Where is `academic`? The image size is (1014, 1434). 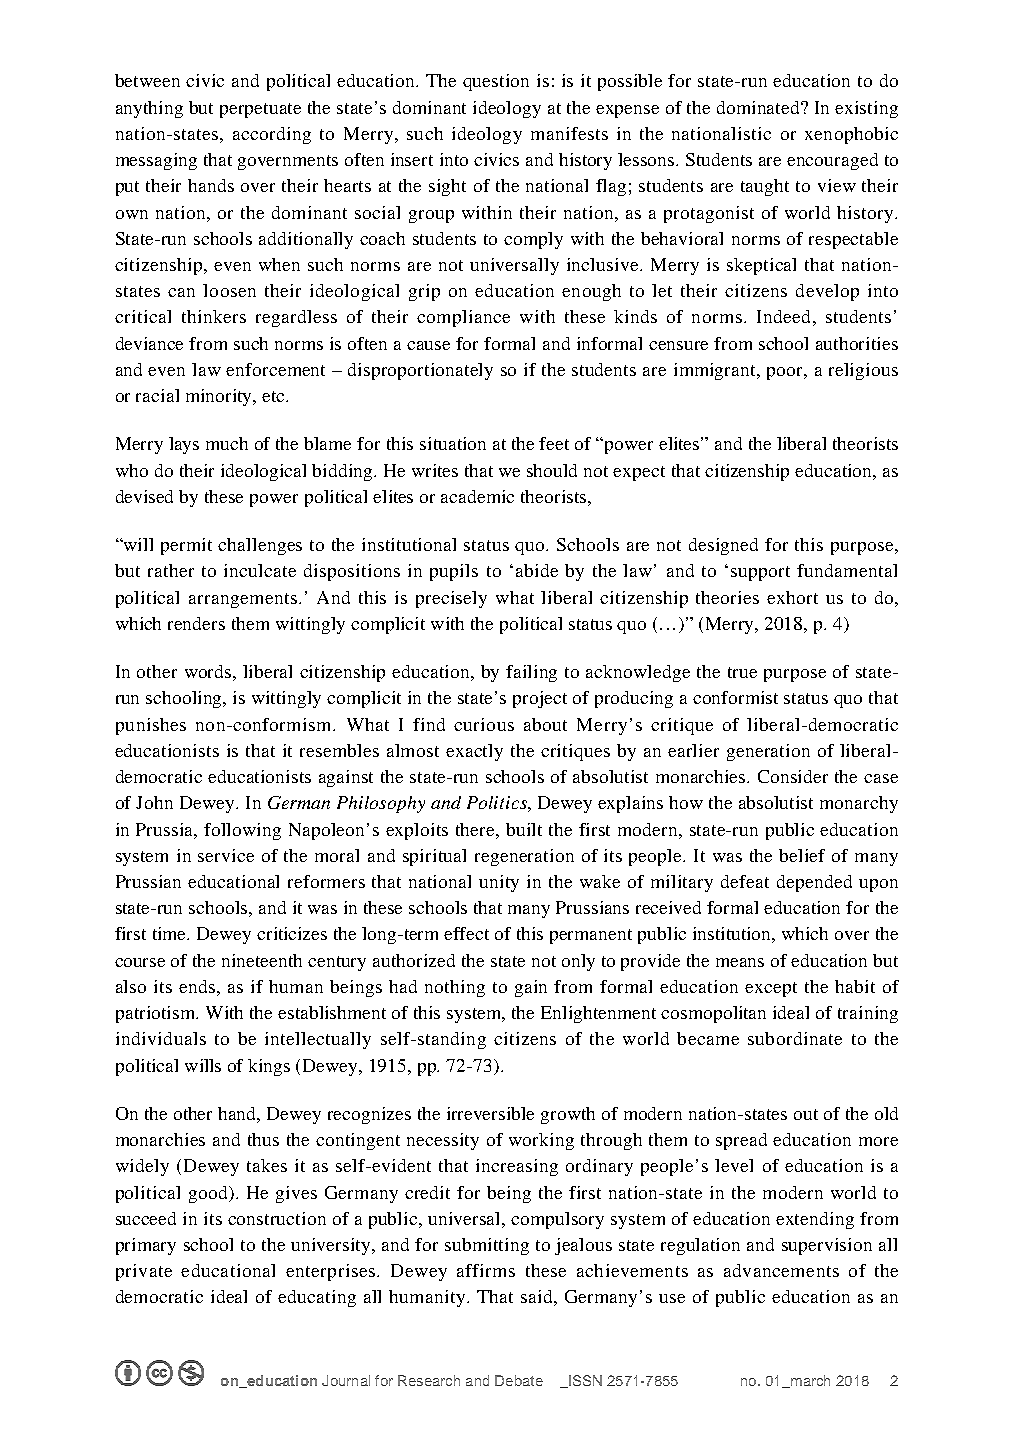
academic is located at coordinates (477, 496).
